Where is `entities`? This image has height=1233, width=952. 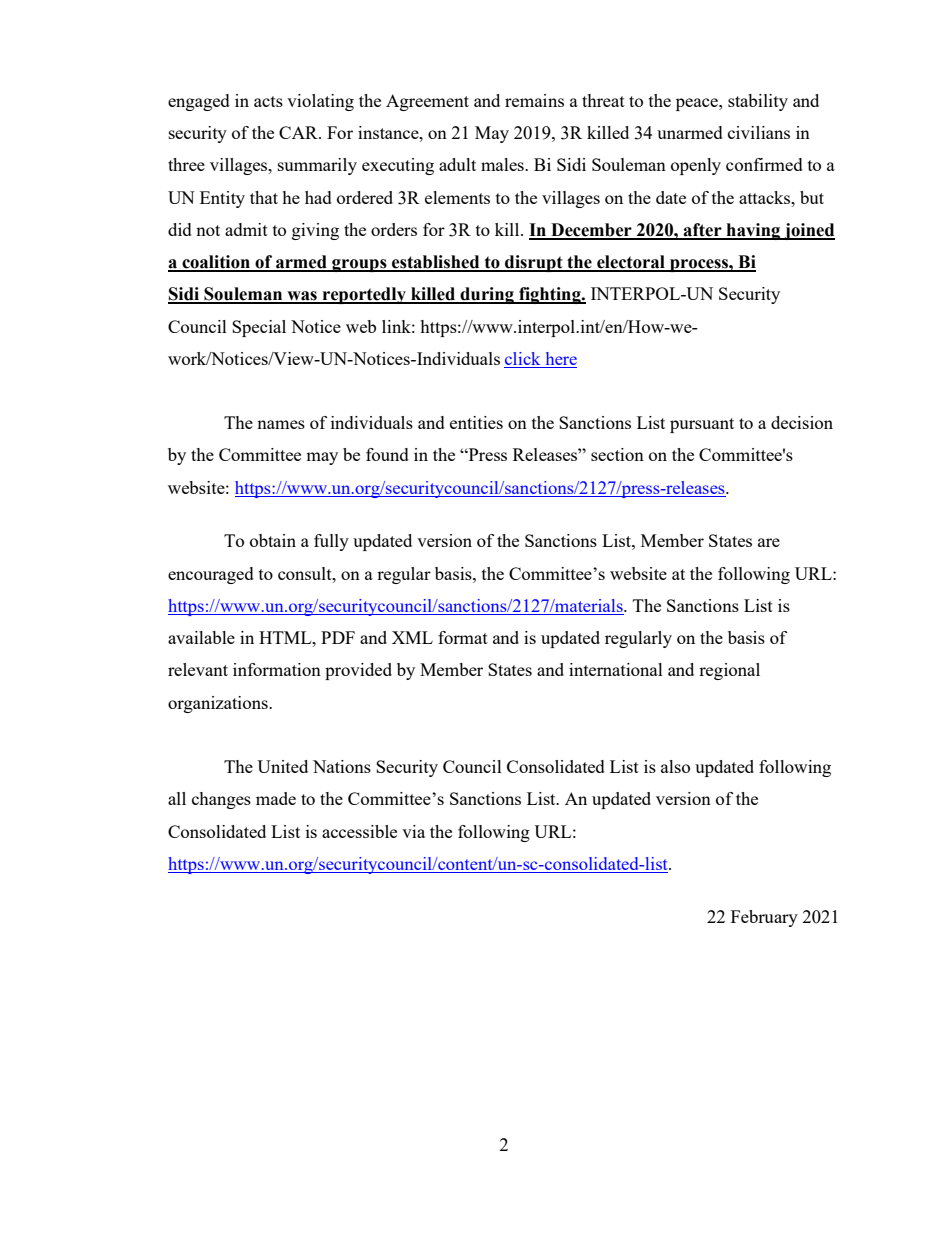
entities is located at coordinates (476, 422).
